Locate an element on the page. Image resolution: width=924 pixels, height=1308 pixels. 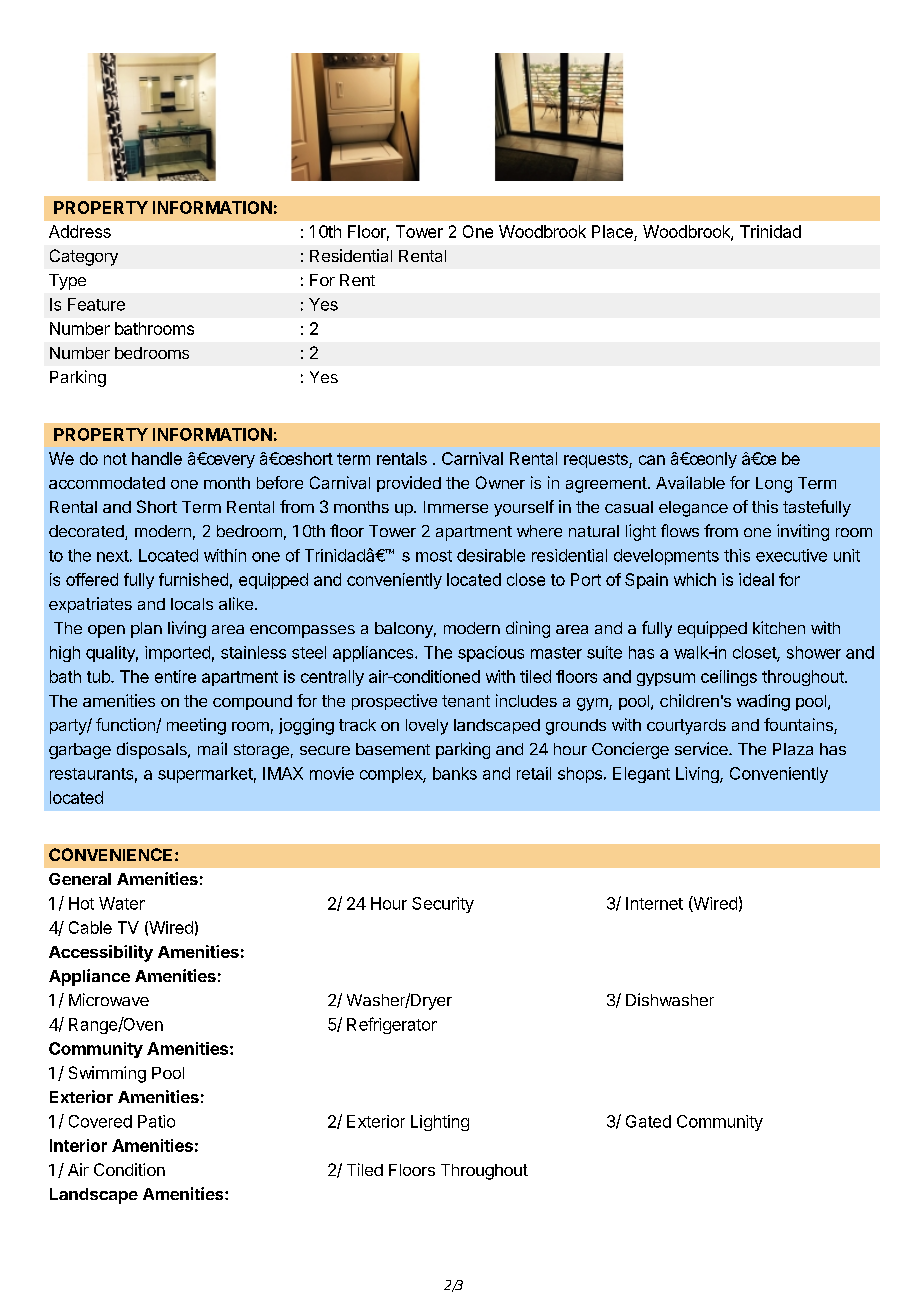
Elegant is located at coordinates (641, 775).
